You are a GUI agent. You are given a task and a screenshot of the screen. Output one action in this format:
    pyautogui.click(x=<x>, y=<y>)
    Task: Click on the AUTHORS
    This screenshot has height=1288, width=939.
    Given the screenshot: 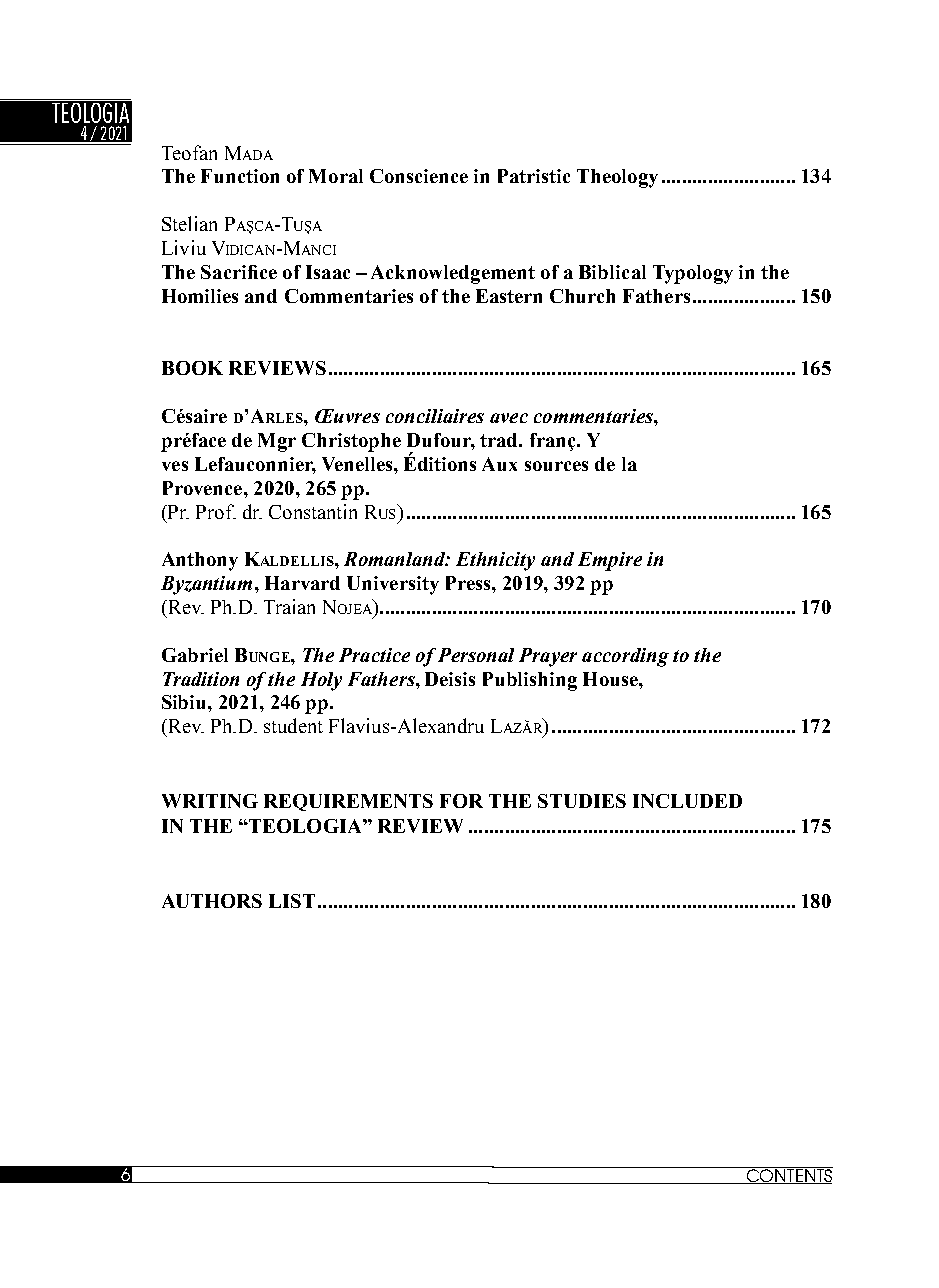 What is the action you would take?
    pyautogui.click(x=212, y=901)
